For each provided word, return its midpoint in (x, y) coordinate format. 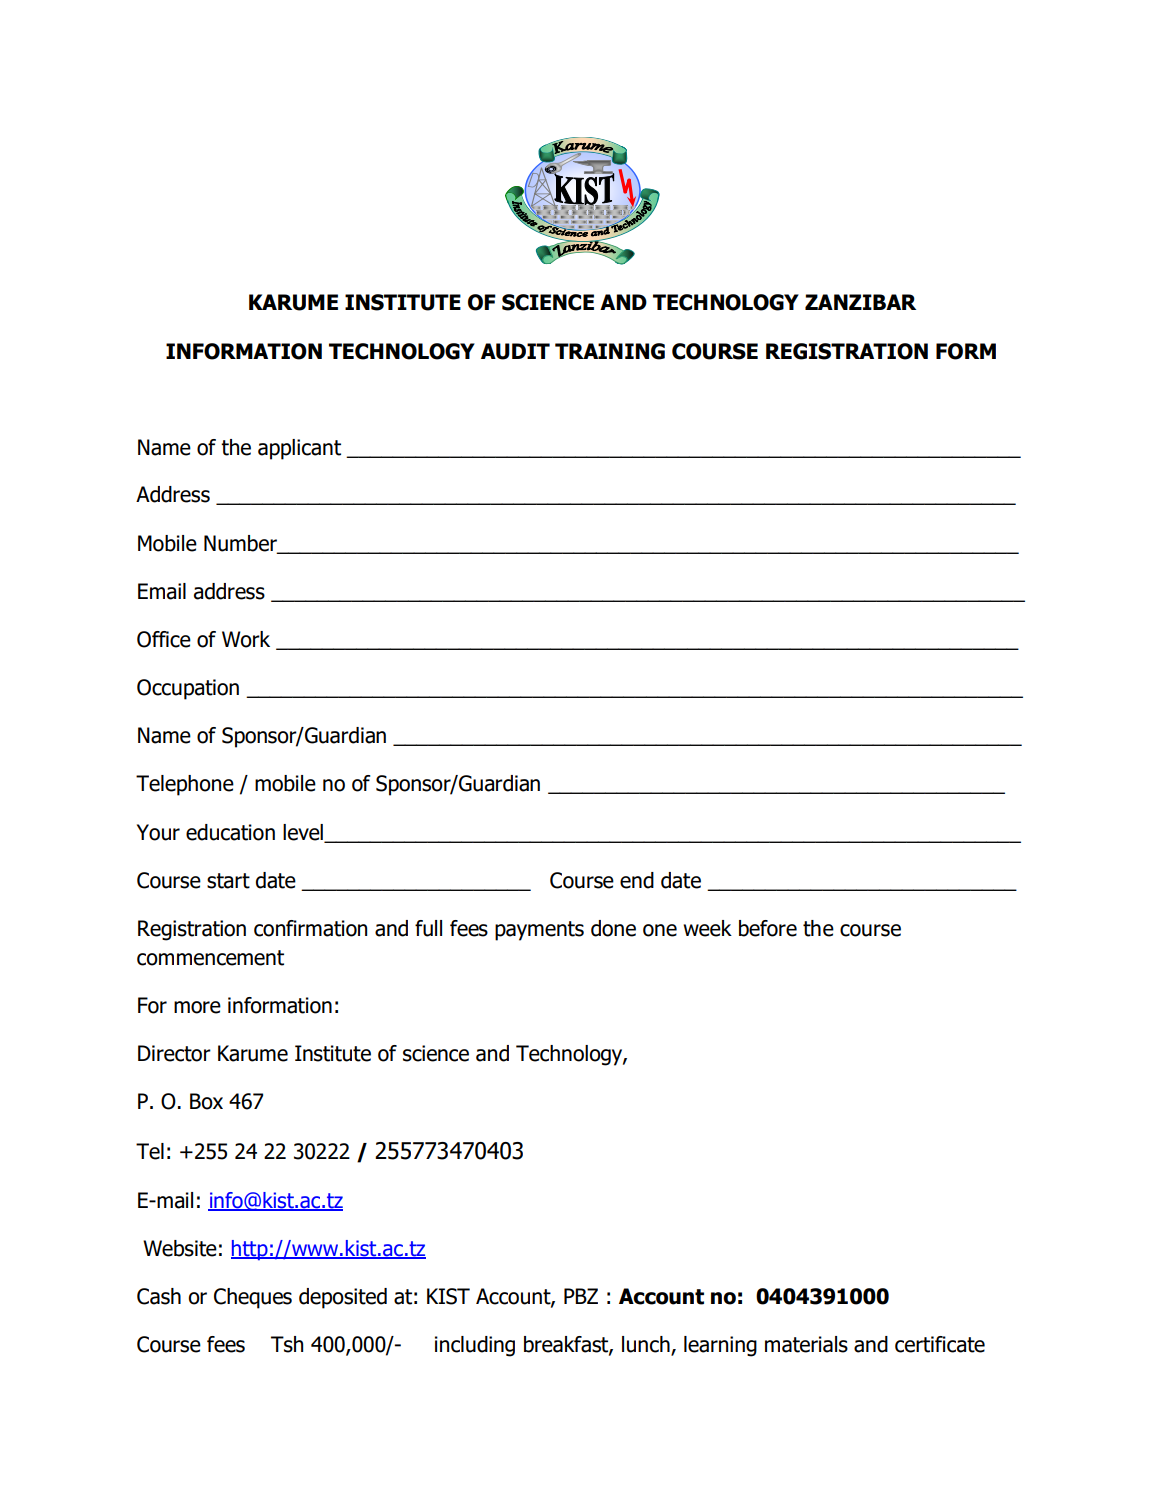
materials (806, 1344)
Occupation (188, 689)
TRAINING (610, 351)
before (768, 928)
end (637, 880)
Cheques (253, 1298)
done (613, 928)
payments (539, 931)
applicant (299, 449)
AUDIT (515, 351)
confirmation (310, 928)
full (428, 928)
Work (246, 639)
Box (206, 1101)
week (707, 928)
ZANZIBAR (860, 302)
